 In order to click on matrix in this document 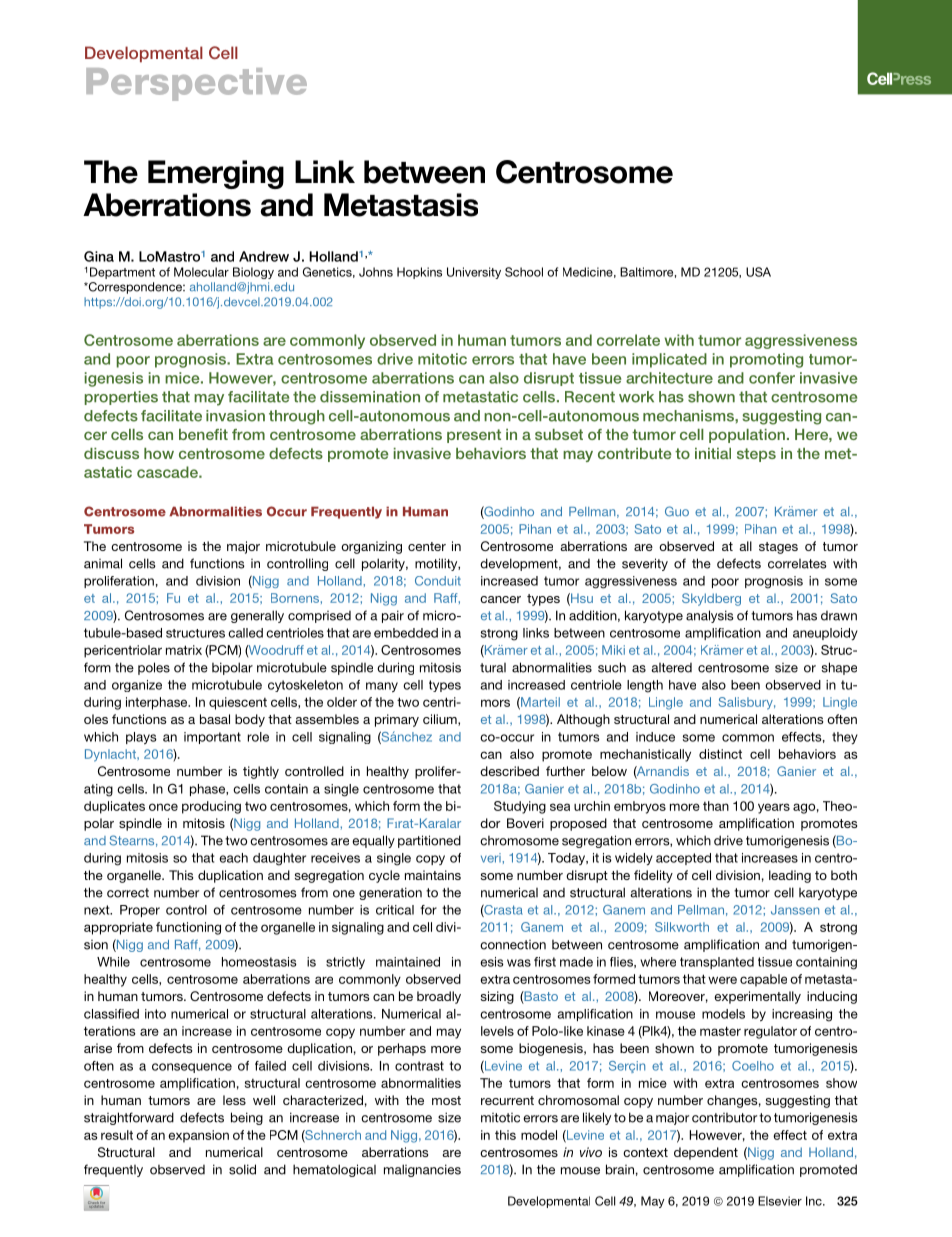, I will do `click(184, 650)`.
